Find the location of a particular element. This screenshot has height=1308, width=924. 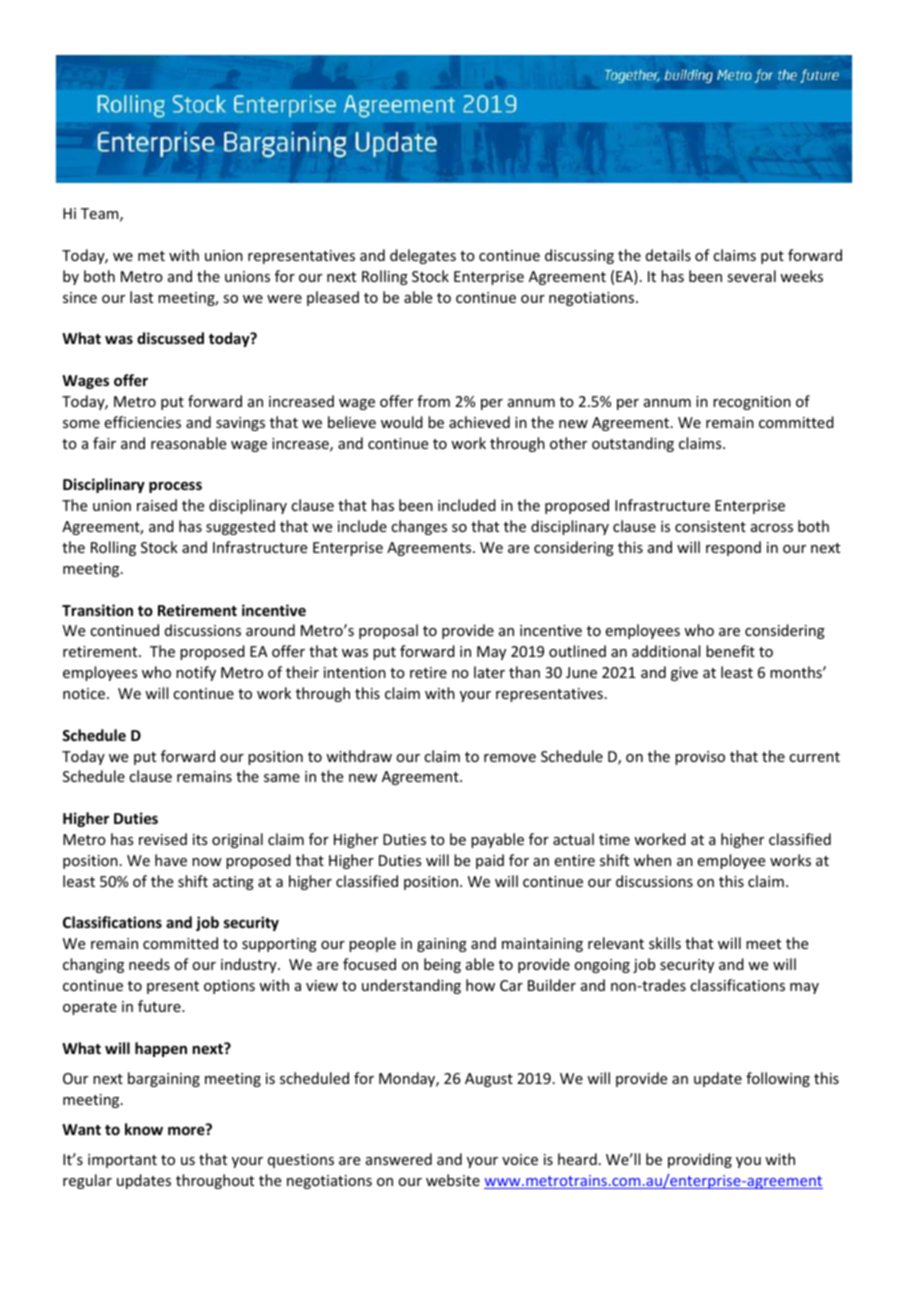

have is located at coordinates (171, 860).
